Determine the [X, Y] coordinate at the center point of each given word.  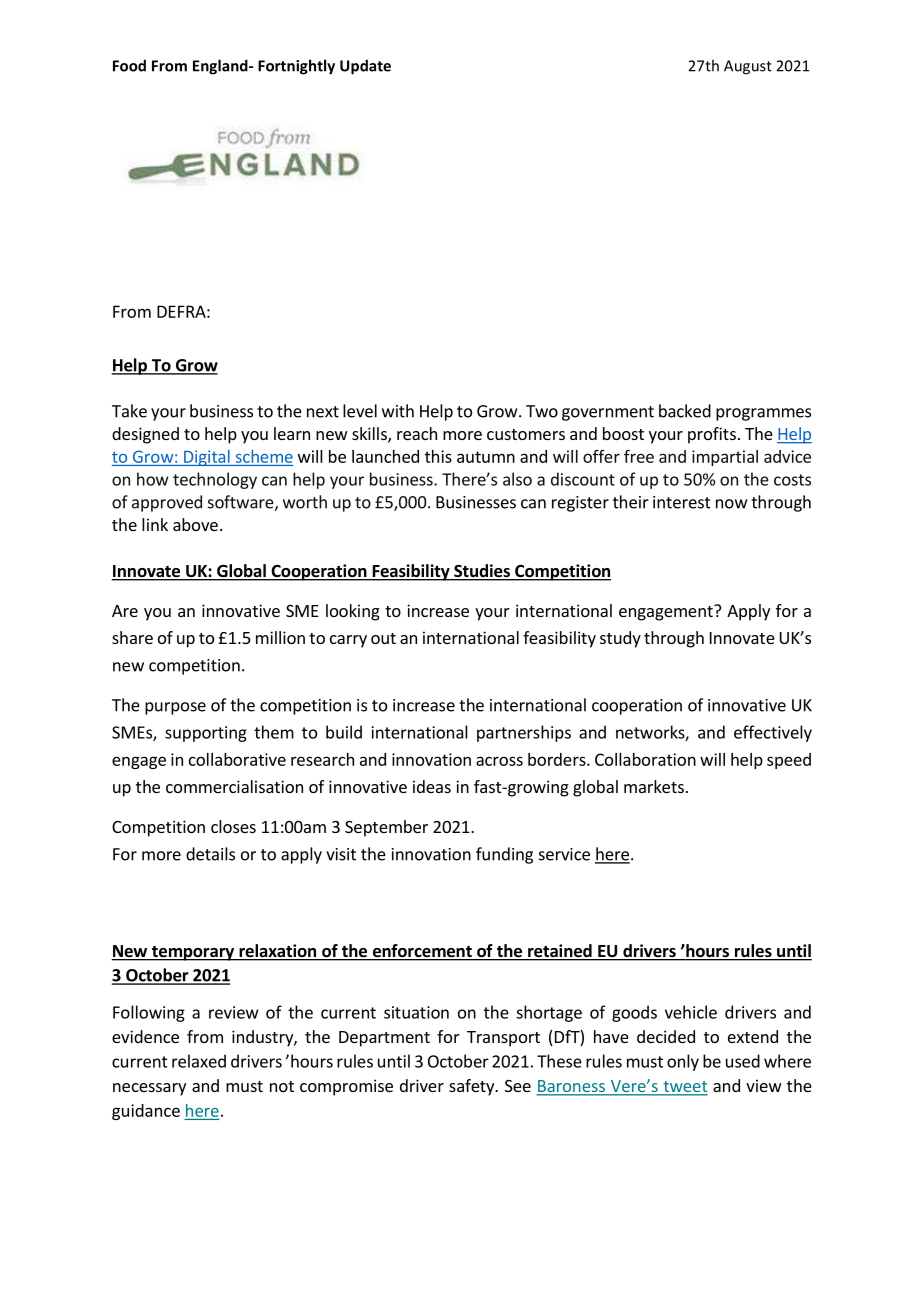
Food [129, 65]
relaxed [199, 1061]
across [499, 761]
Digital [207, 458]
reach [417, 433]
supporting [206, 734]
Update [365, 67]
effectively [773, 733]
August [748, 67]
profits [712, 435]
